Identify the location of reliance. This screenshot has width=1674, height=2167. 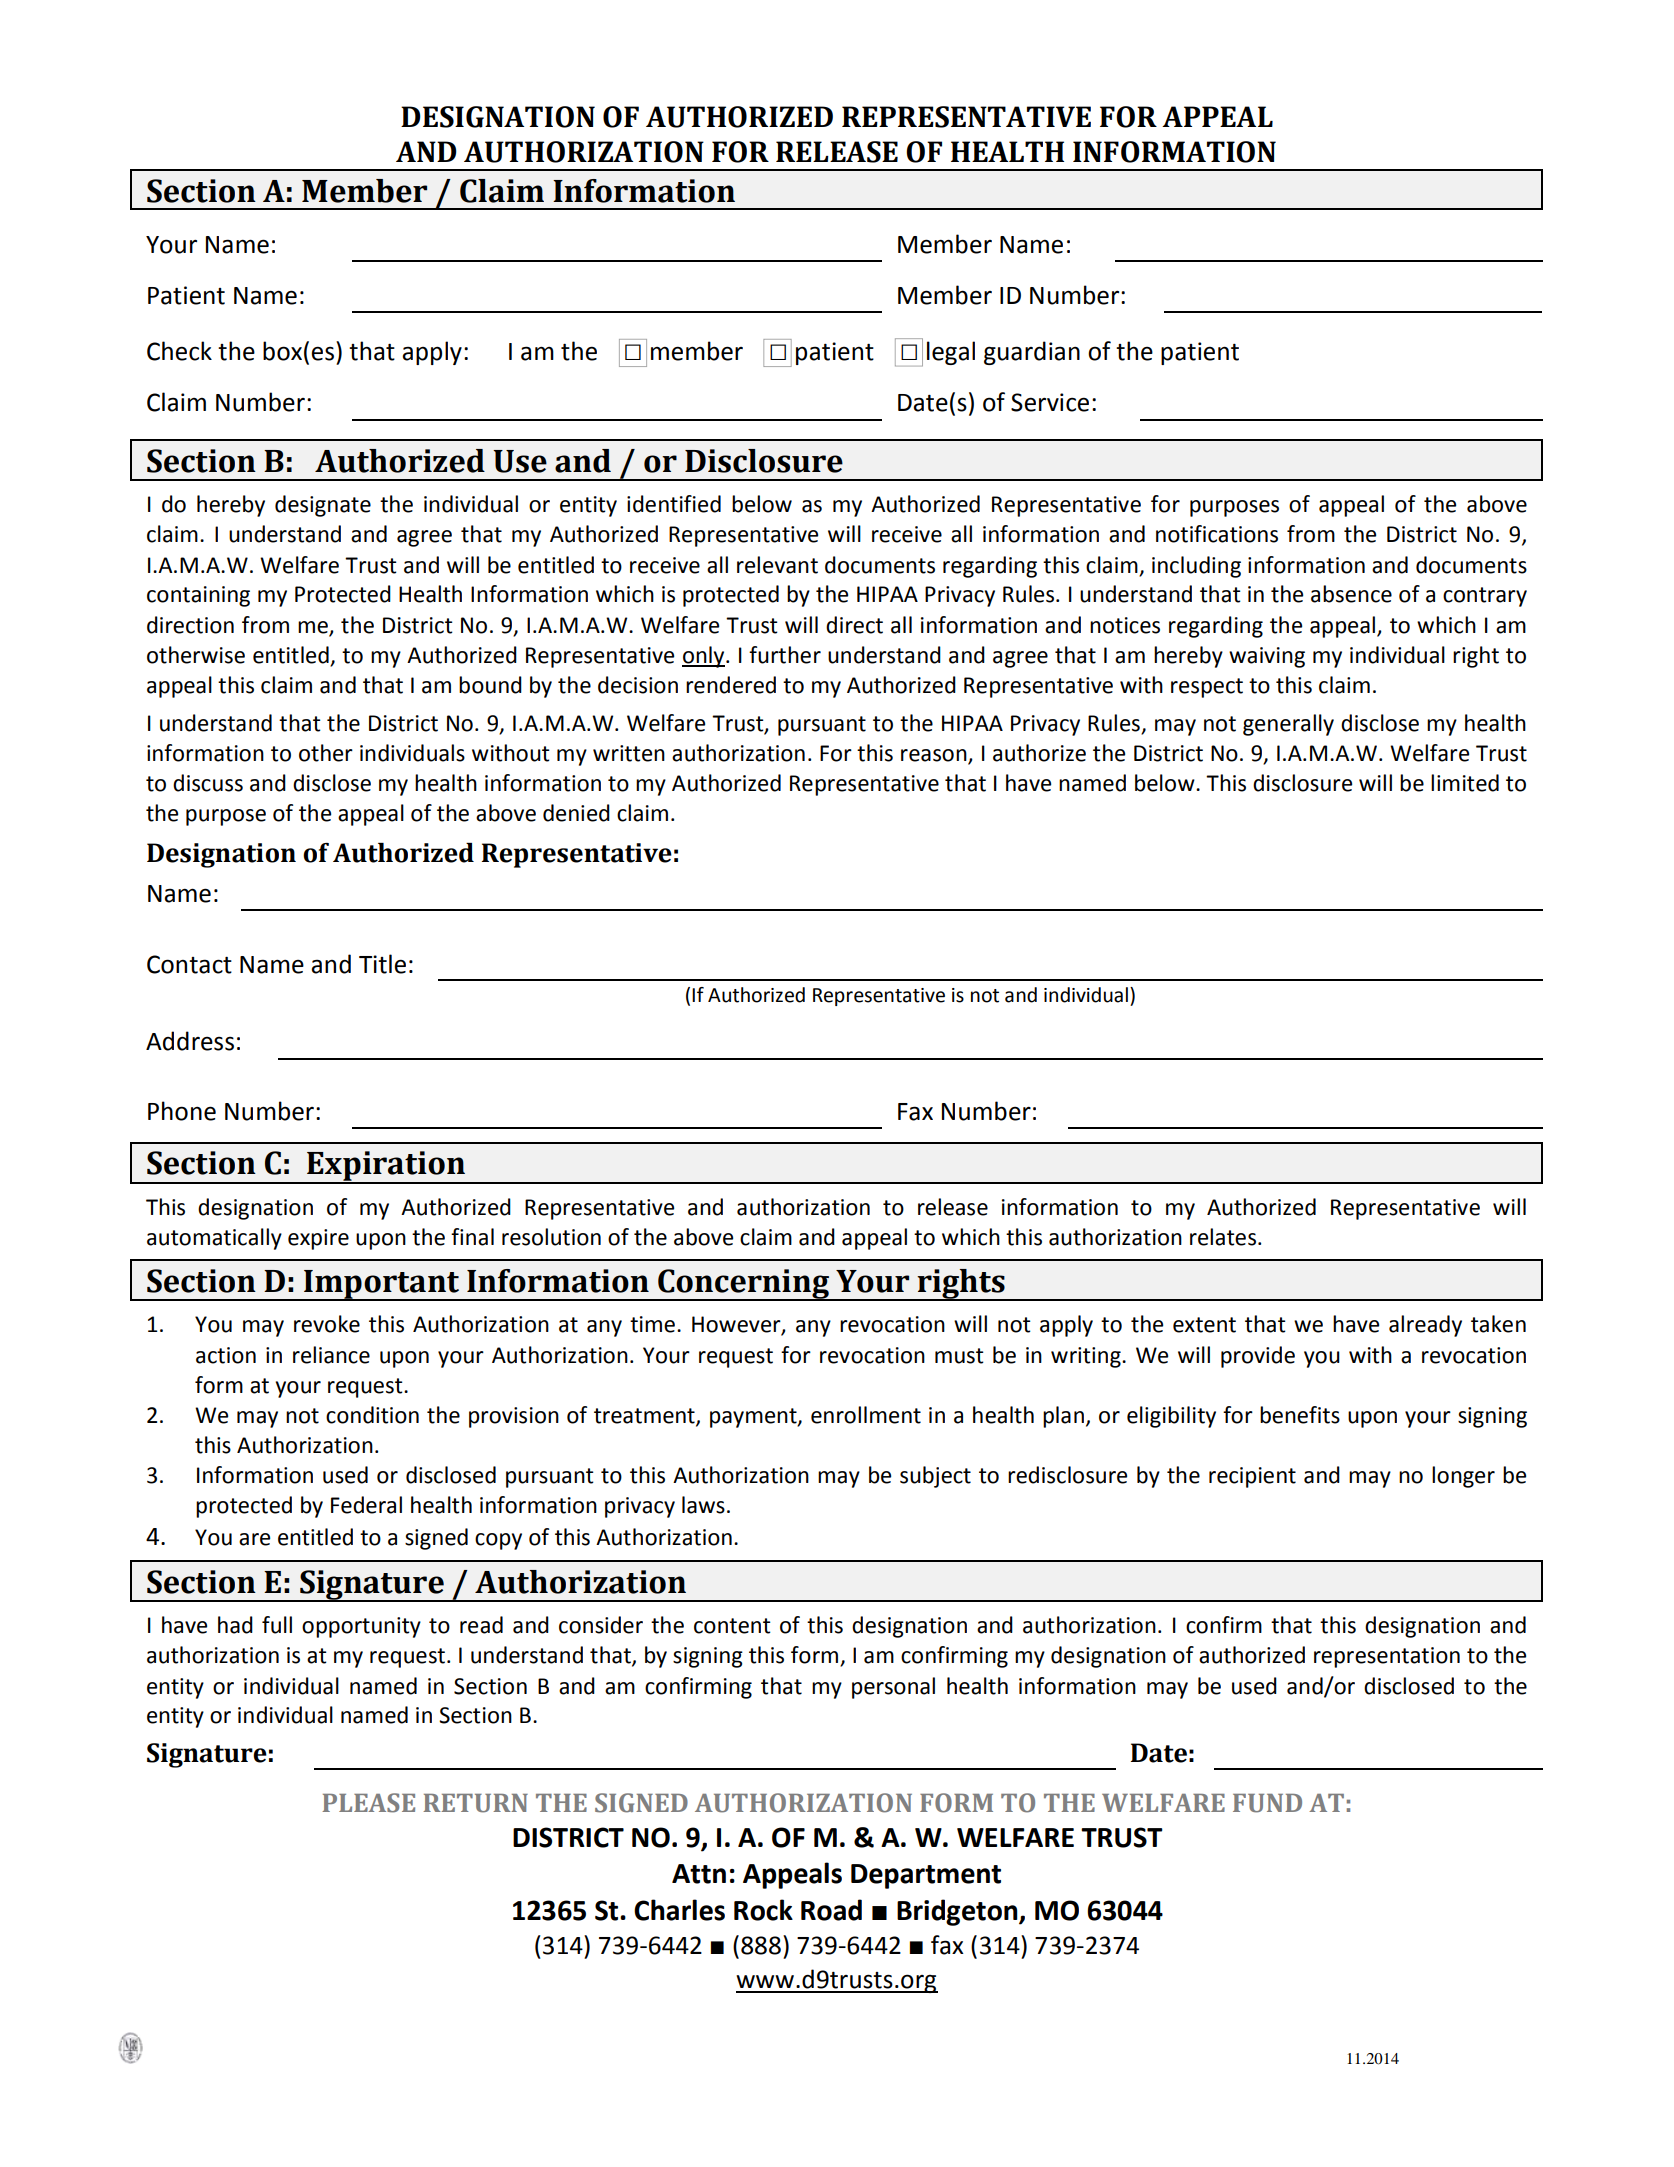
(331, 1355).
